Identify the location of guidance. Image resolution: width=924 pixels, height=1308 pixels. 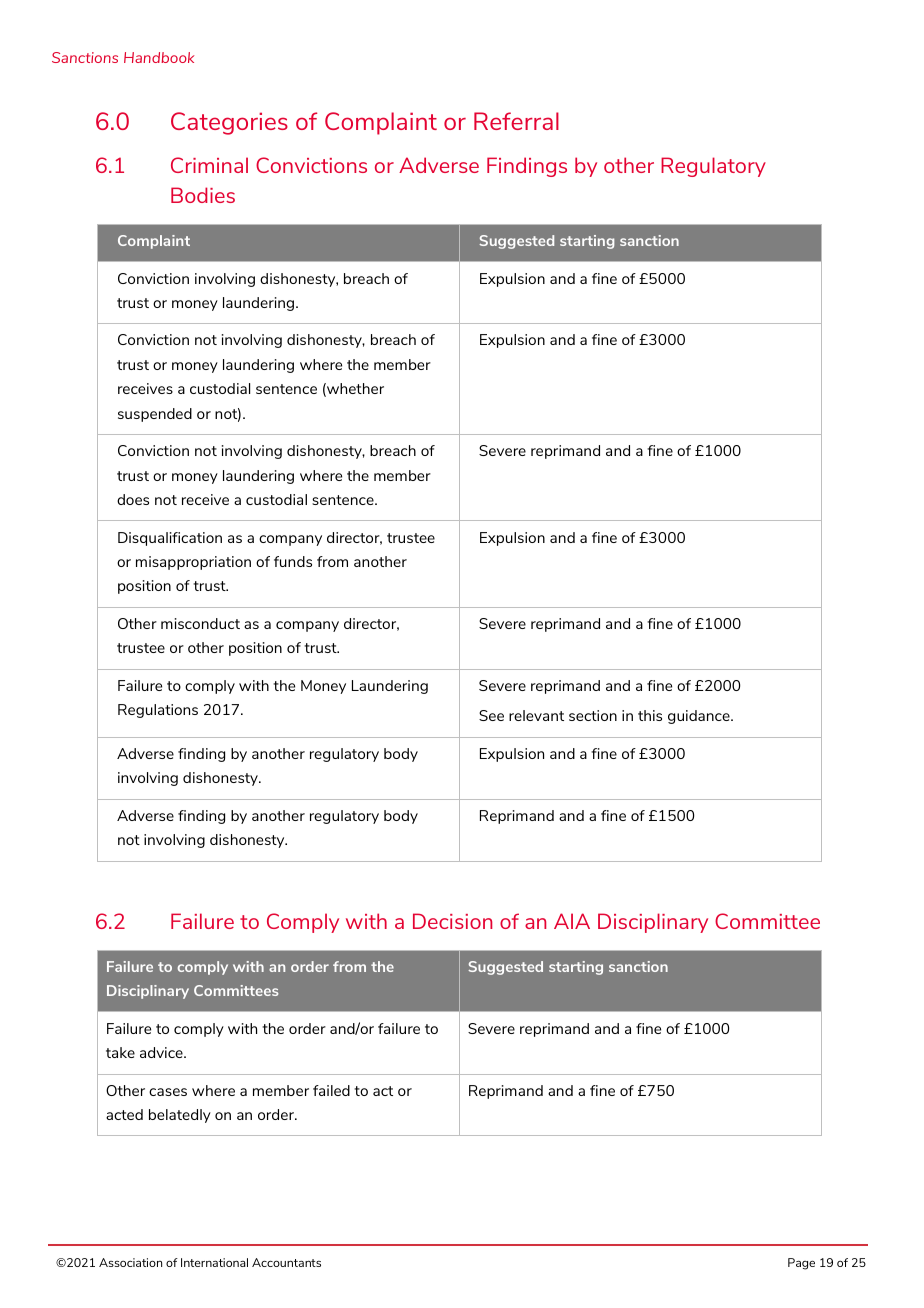
(700, 717).
